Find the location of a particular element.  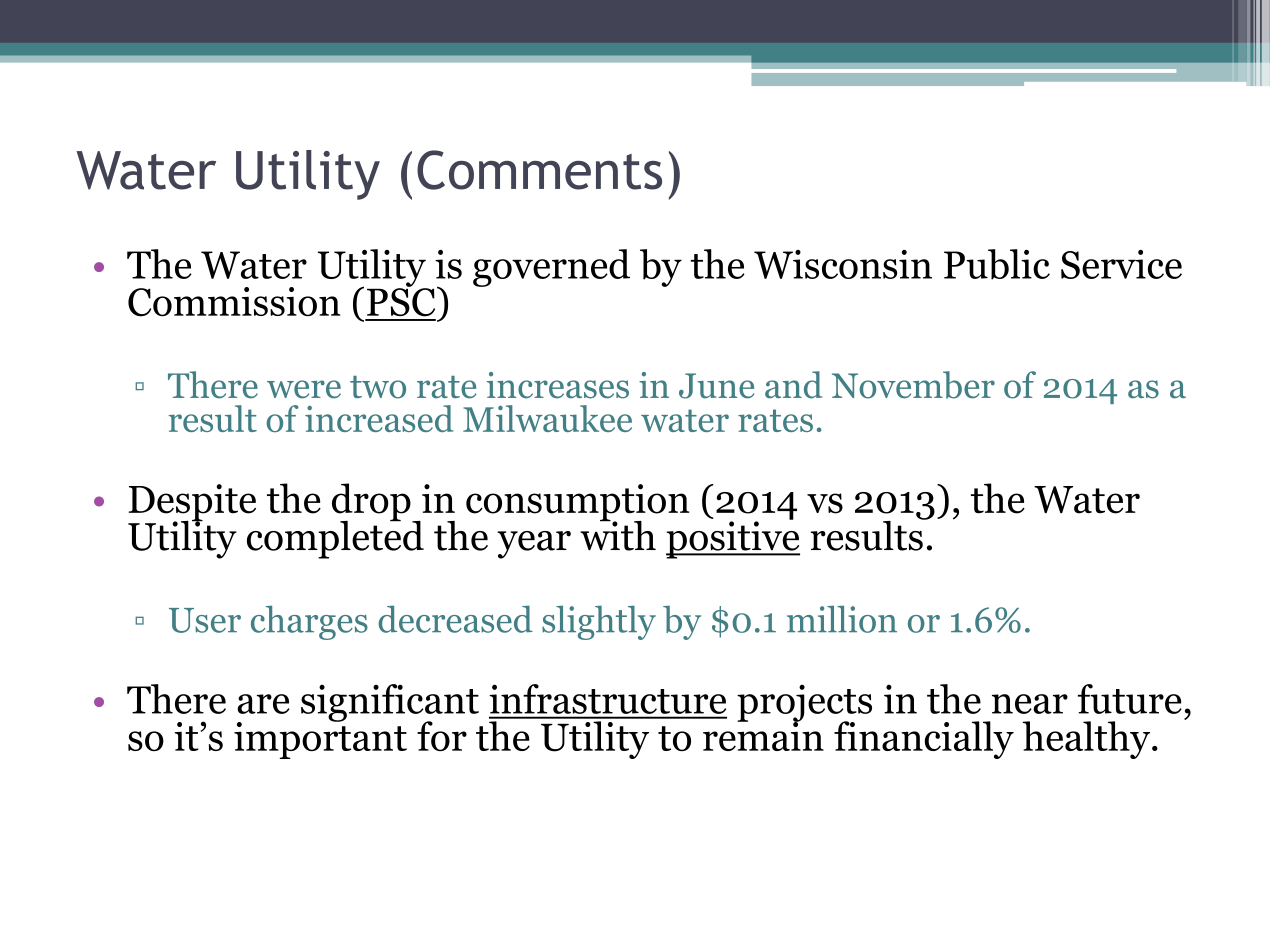

November is located at coordinates (913, 385).
